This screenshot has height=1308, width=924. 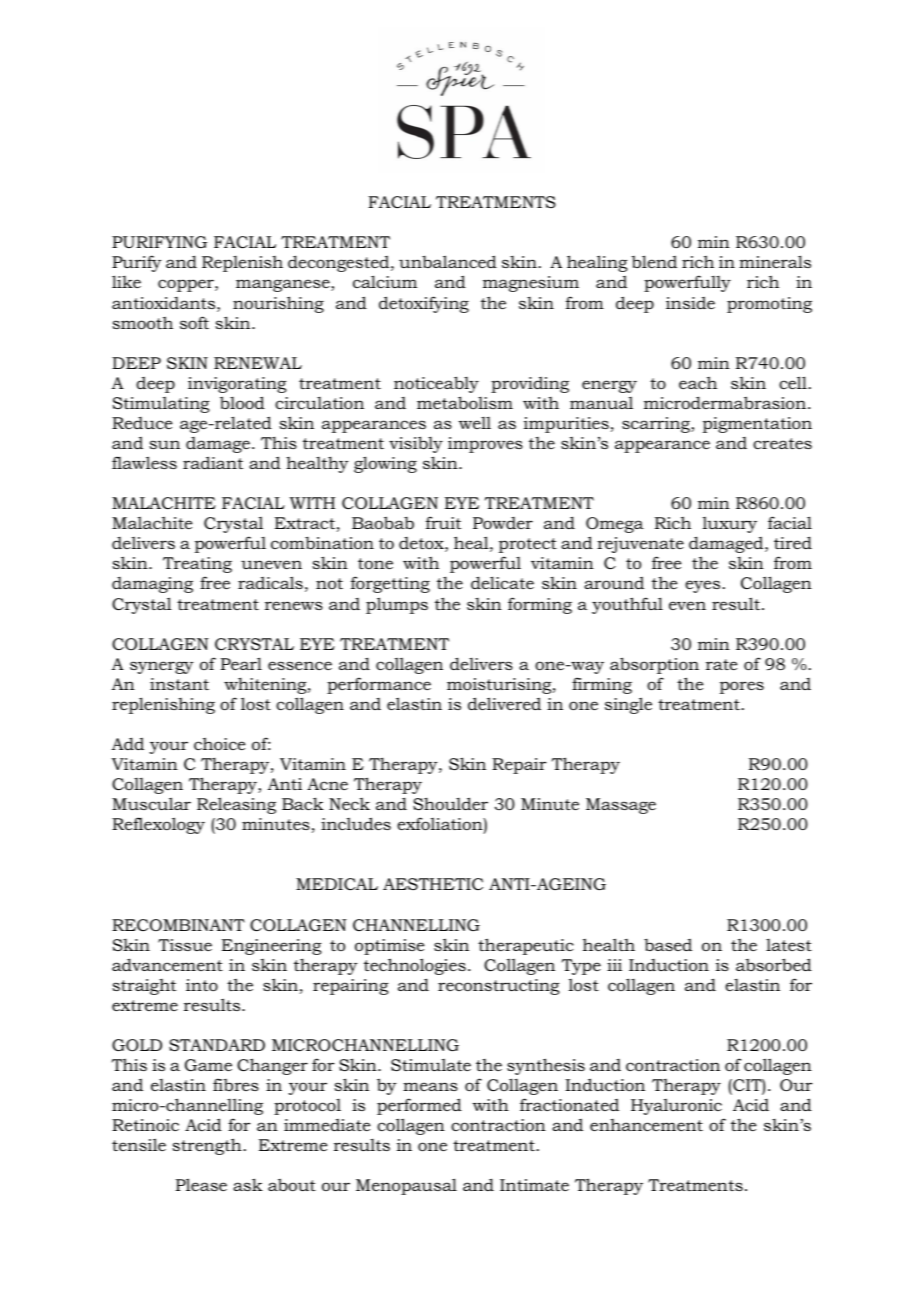 I want to click on inside, so click(x=690, y=303).
